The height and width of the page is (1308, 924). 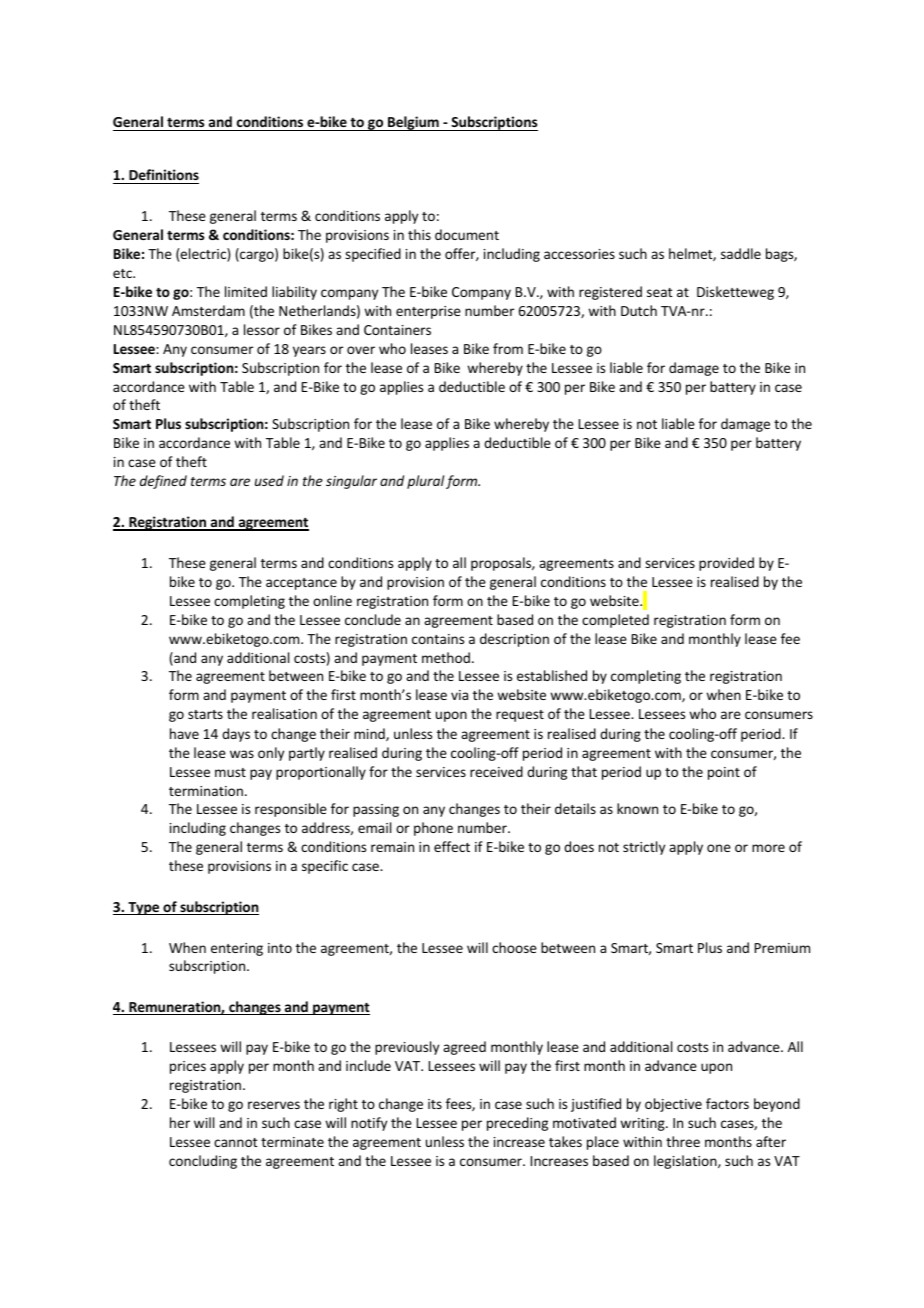 What do you see at coordinates (435, 1104) in the page?
I see `its` at bounding box center [435, 1104].
